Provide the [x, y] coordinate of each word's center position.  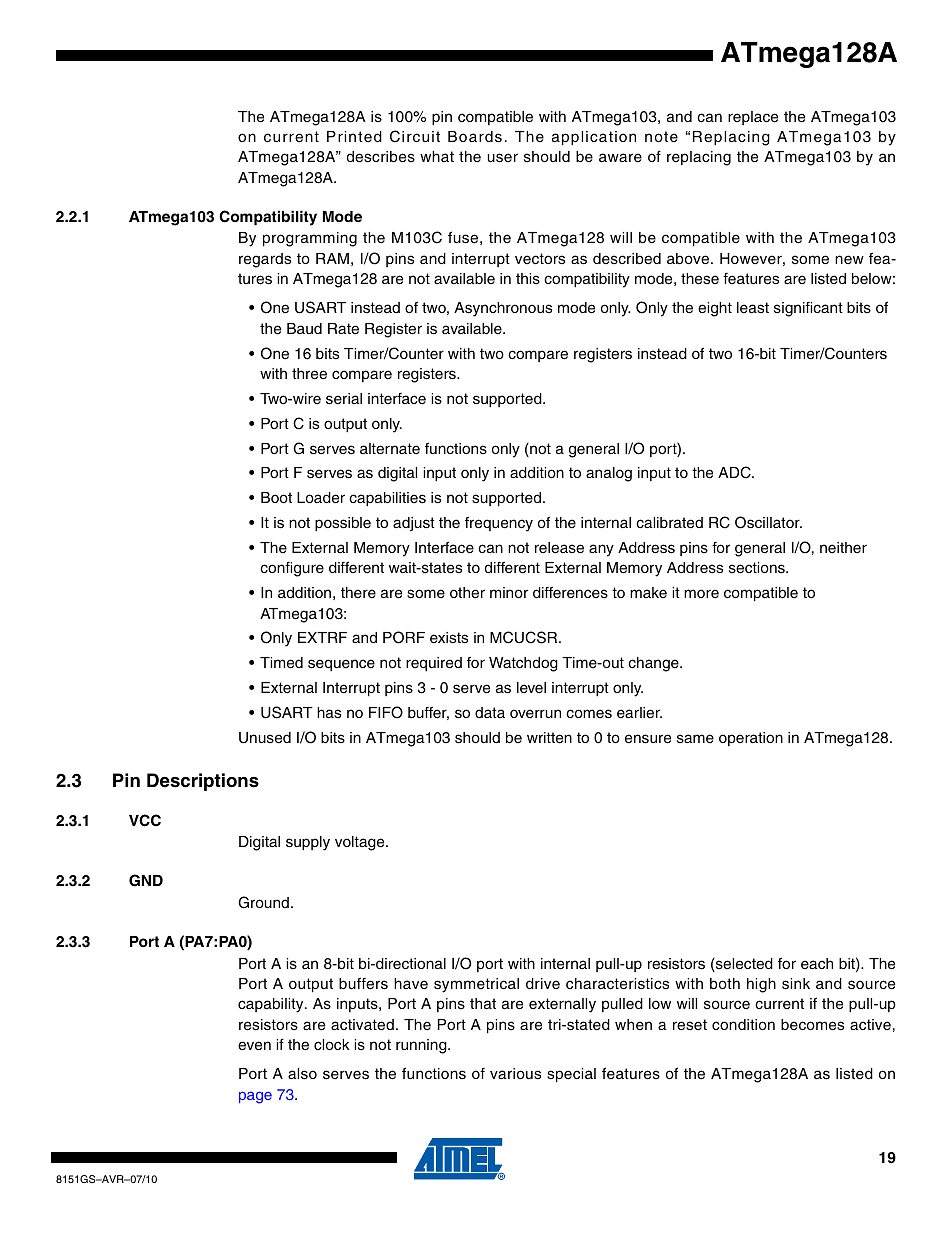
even [254, 1046]
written [549, 738]
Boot [276, 497]
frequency [499, 524]
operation [751, 739]
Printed [354, 137]
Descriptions [203, 782]
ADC [735, 472]
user [503, 158]
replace [753, 118]
